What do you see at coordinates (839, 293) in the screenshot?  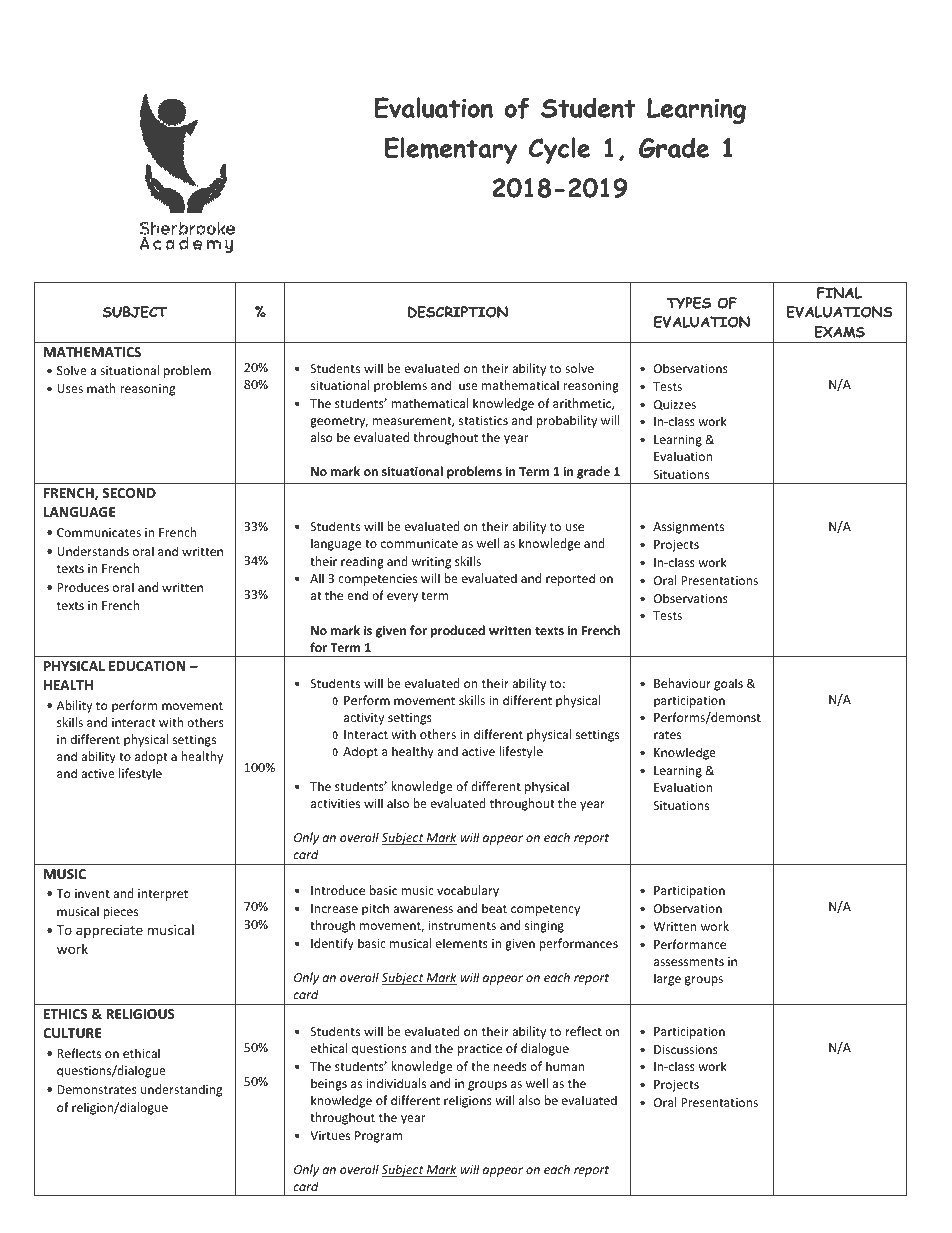 I see `FINAL` at bounding box center [839, 293].
